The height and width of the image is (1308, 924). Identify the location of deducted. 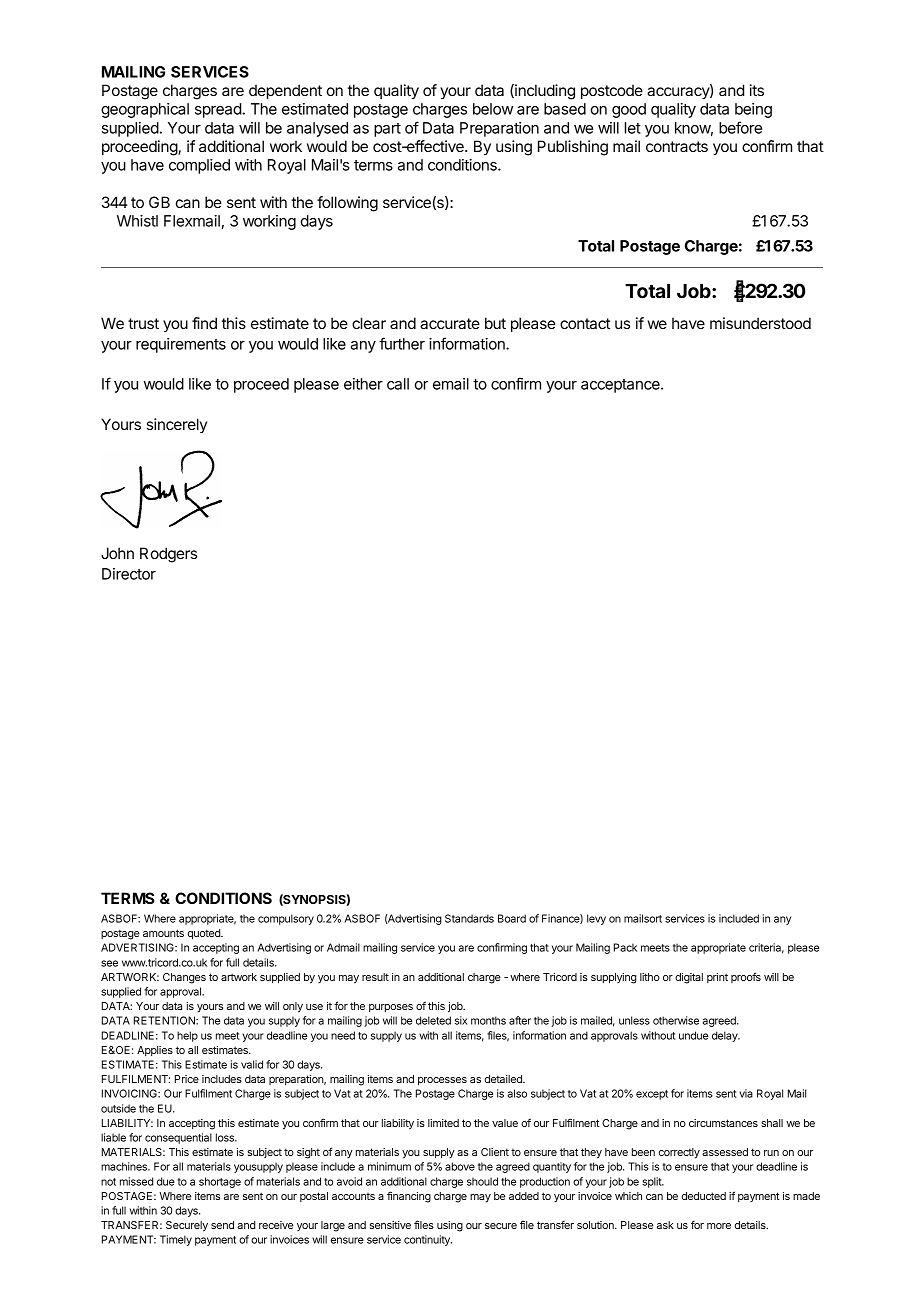
(704, 1196).
